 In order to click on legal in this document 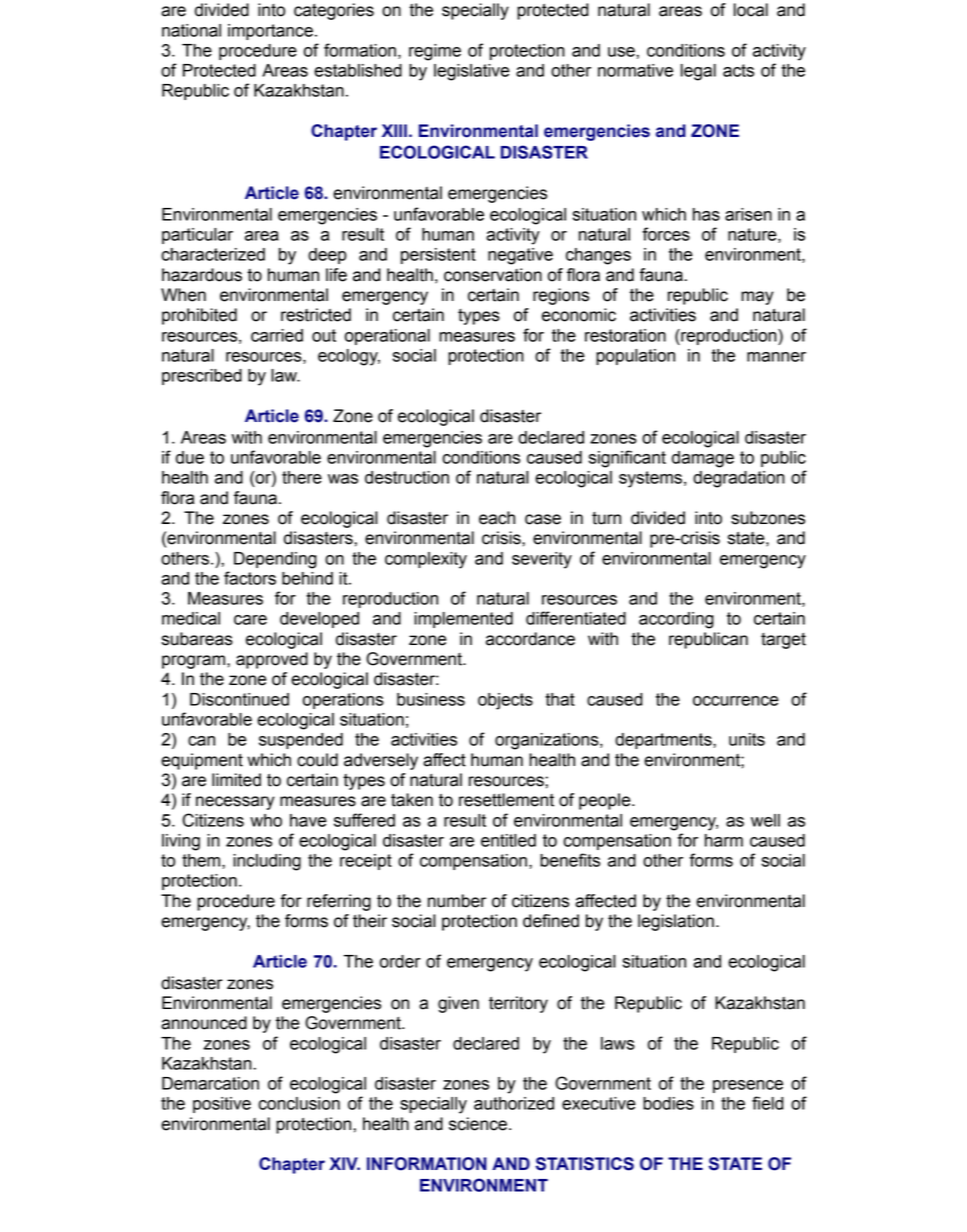, I will do `click(698, 72)`.
